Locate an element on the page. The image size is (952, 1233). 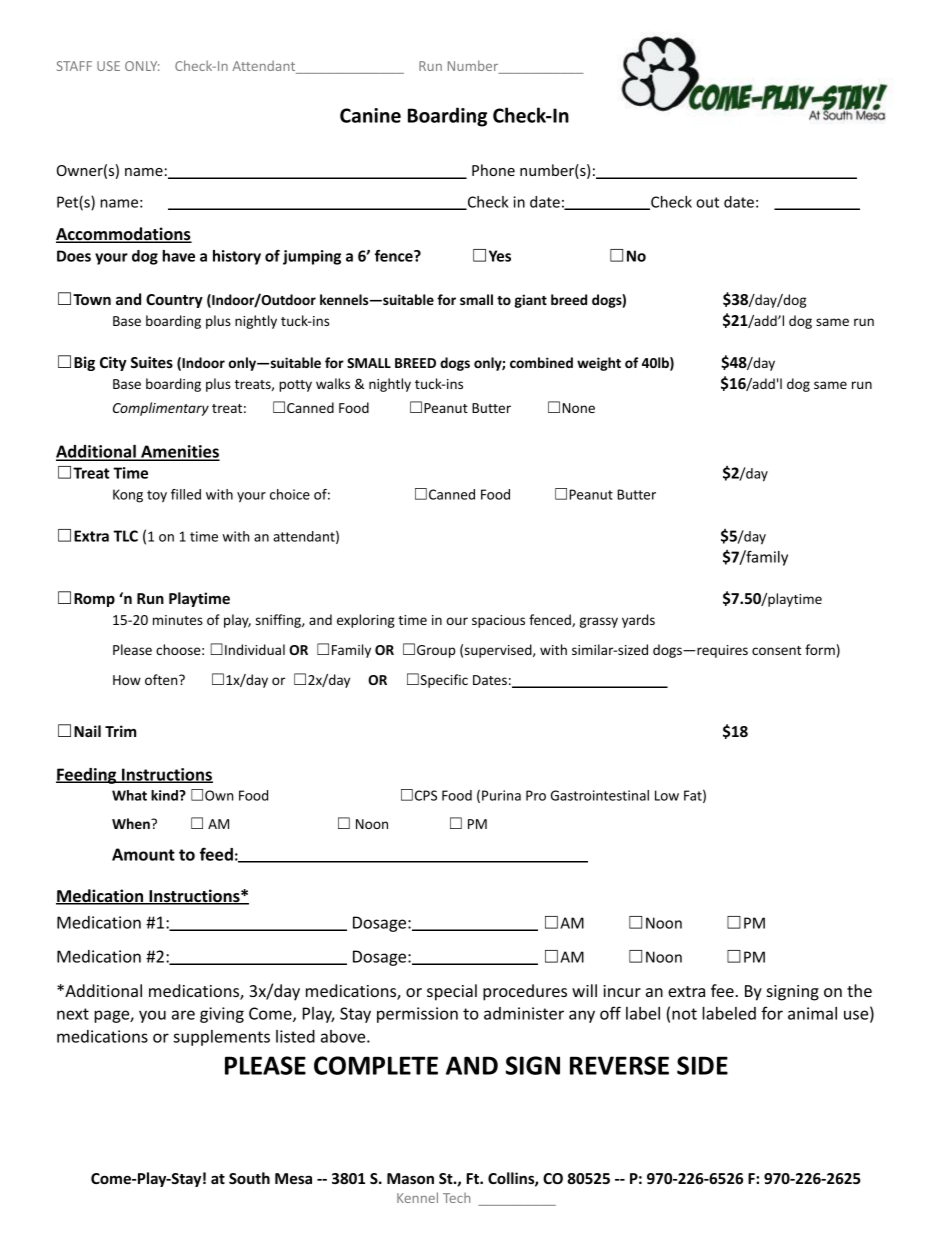
kind is located at coordinates (165, 795).
